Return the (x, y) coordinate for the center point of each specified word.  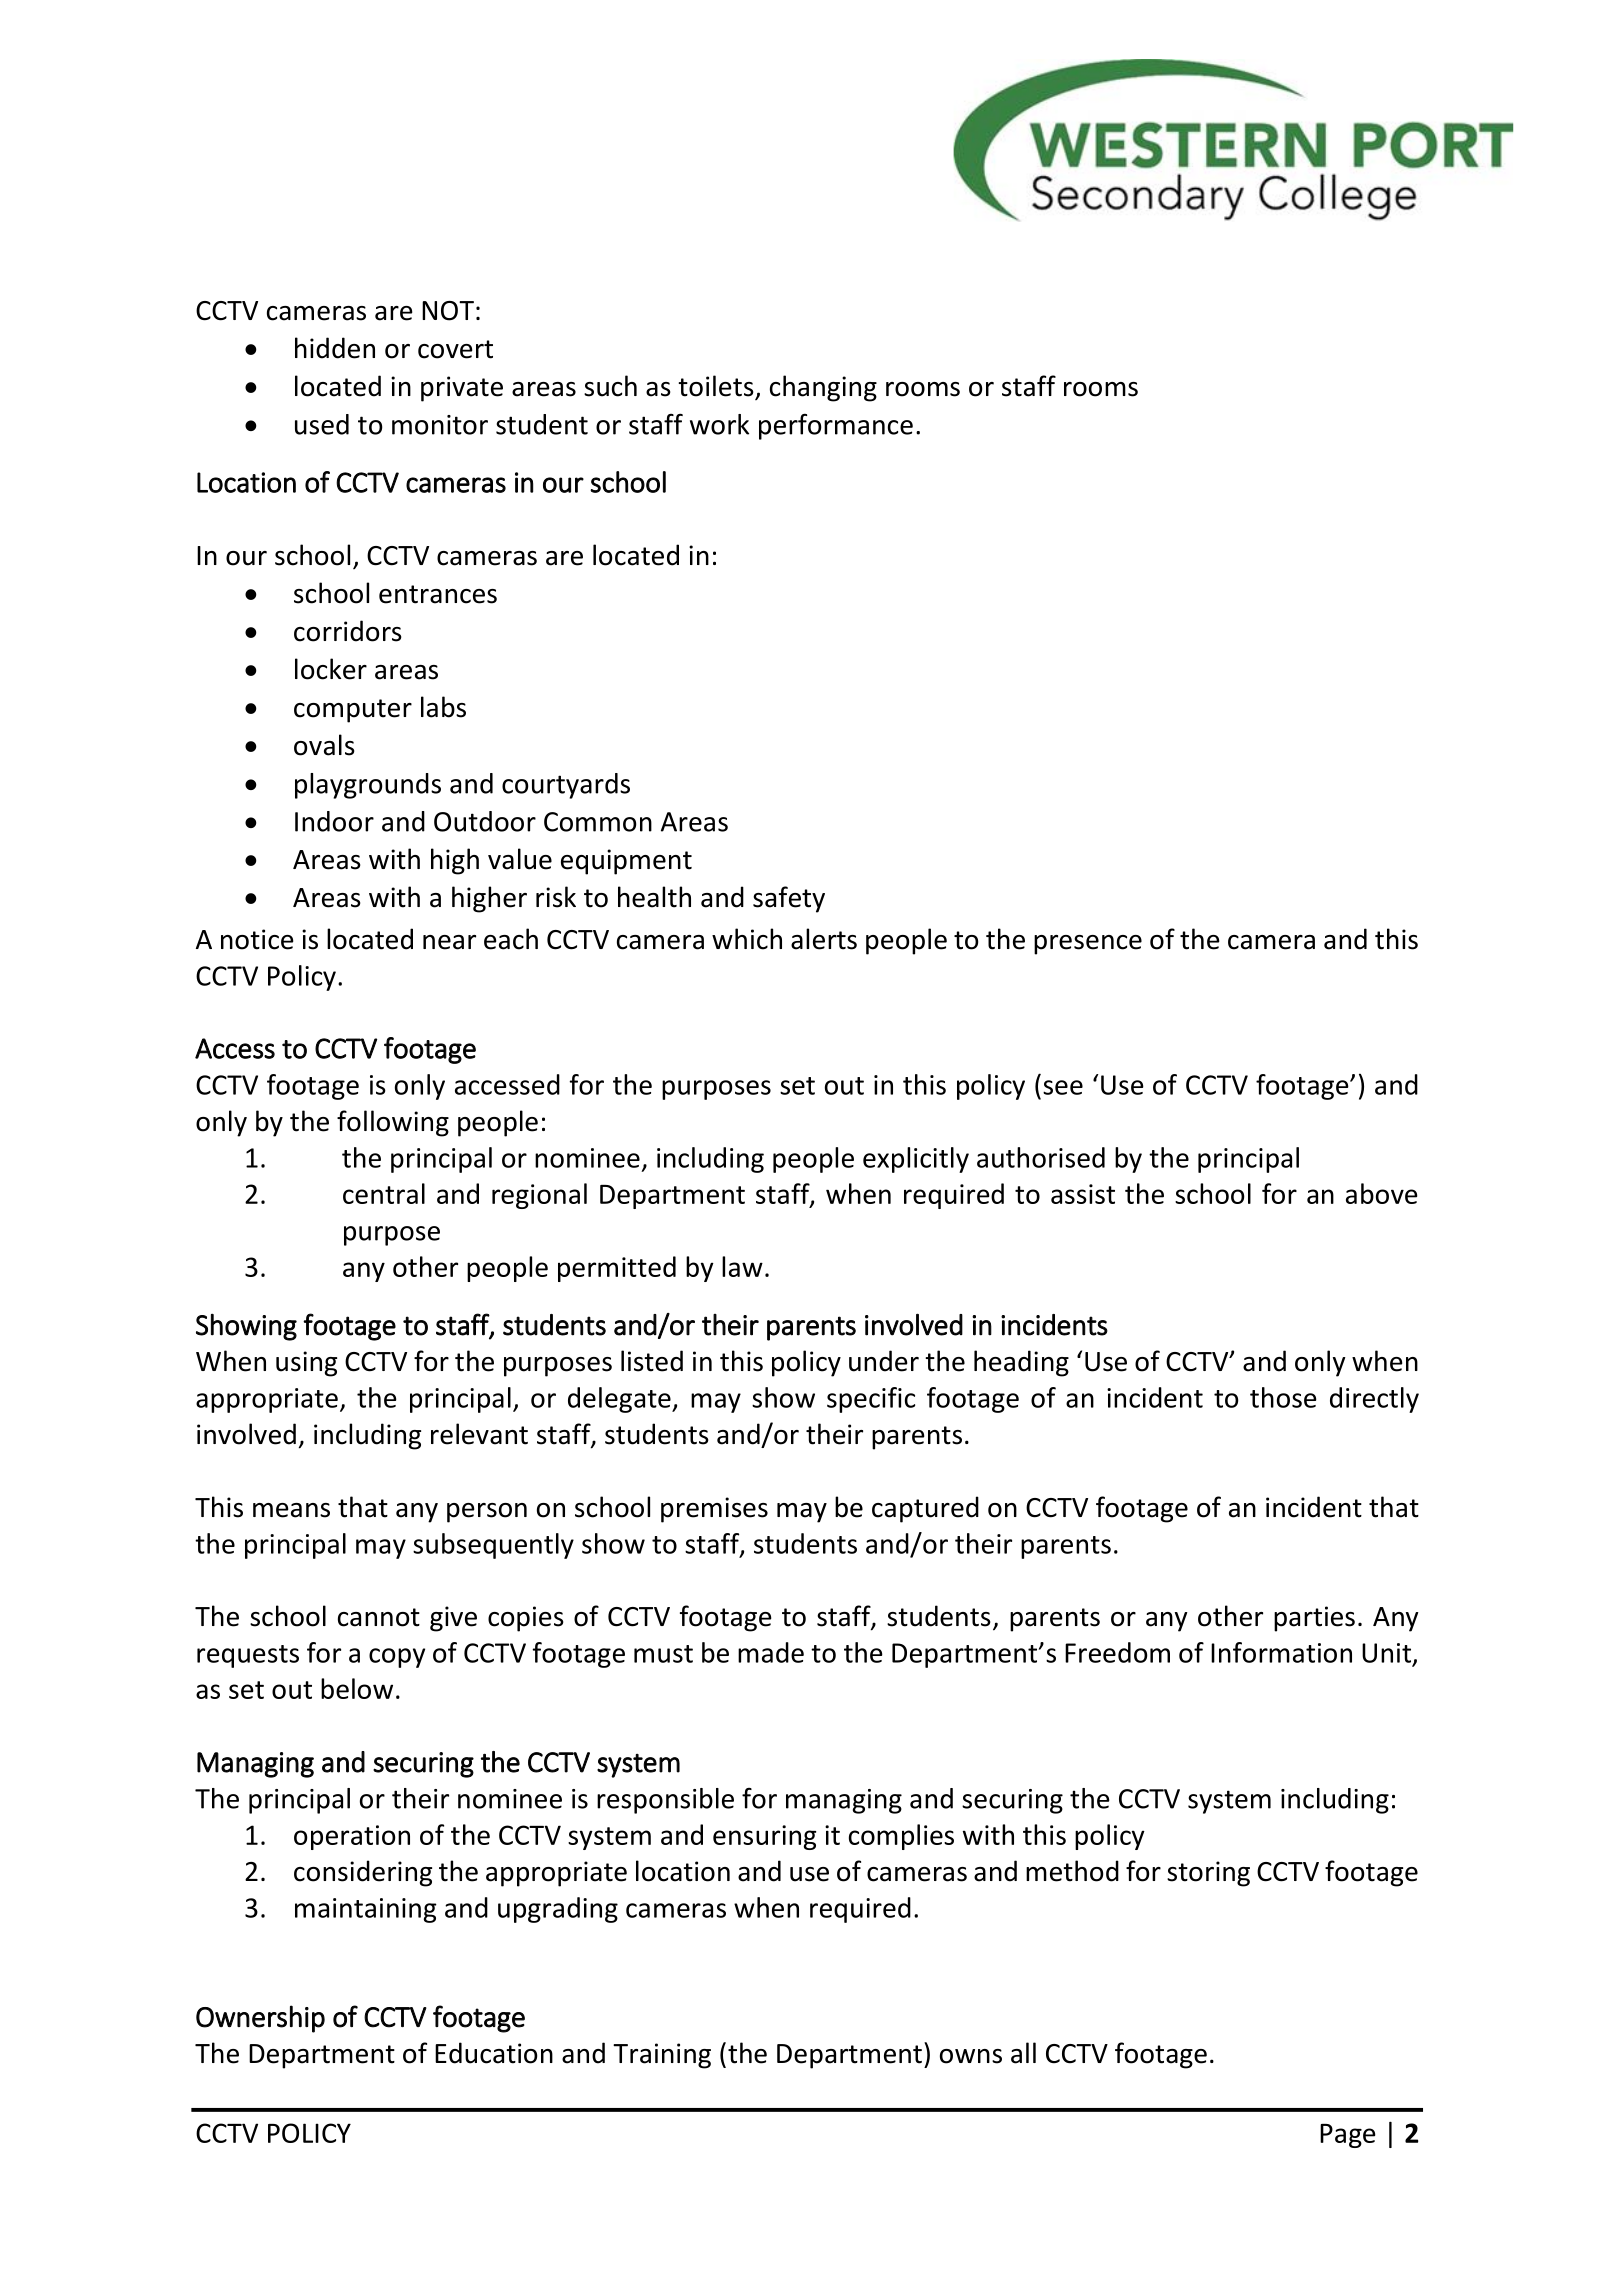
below (357, 1688)
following (393, 1123)
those (1283, 1397)
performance (836, 427)
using (306, 1364)
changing (823, 388)
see (1063, 1087)
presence (1088, 945)
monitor (440, 425)
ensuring (764, 1837)
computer (353, 711)
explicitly (916, 1160)
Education (494, 2053)
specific (871, 1400)
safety (789, 899)
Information (1281, 1652)
